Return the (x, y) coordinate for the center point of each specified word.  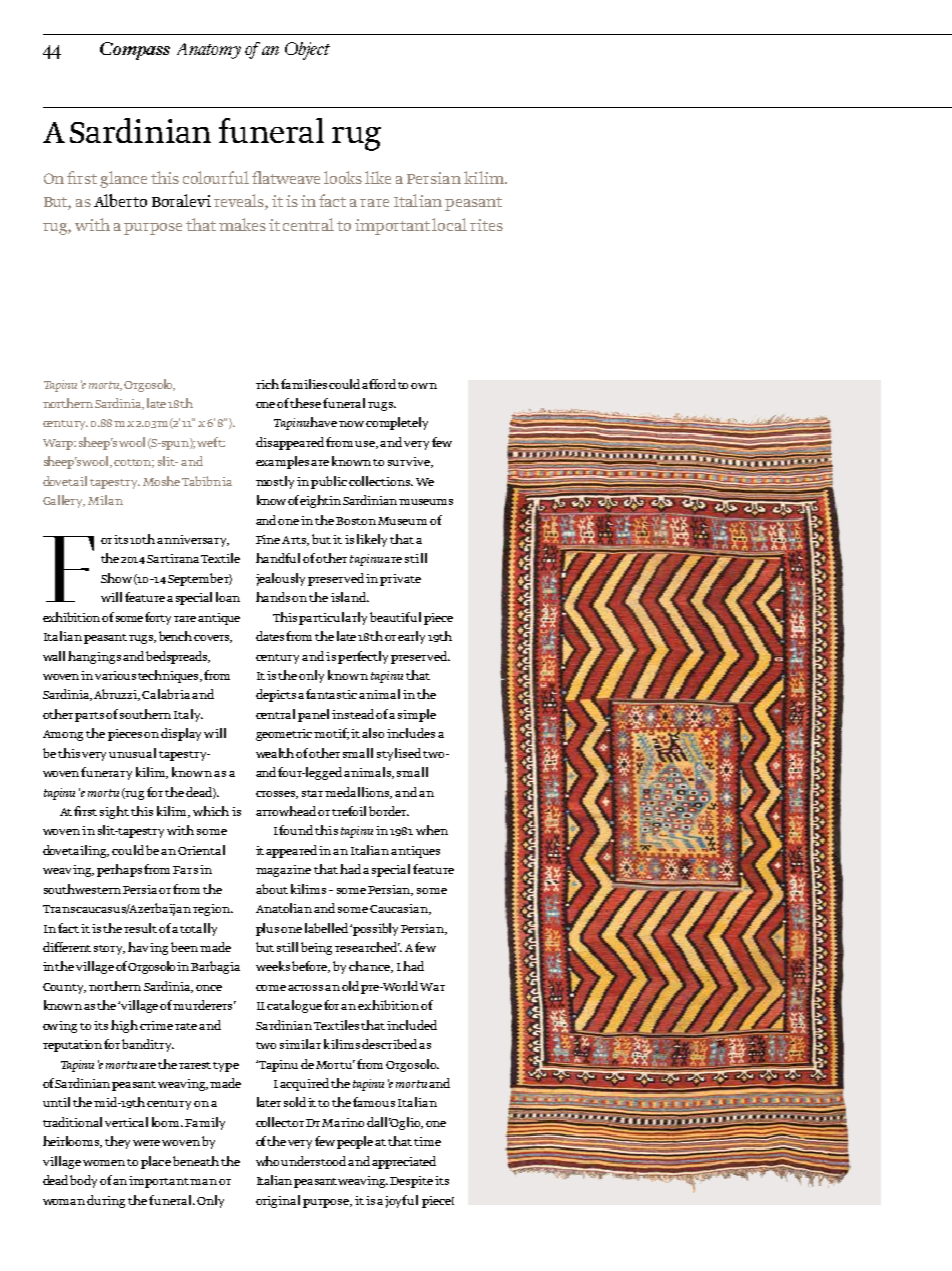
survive (410, 462)
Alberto (120, 200)
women (104, 1163)
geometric (285, 735)
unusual (132, 753)
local (449, 224)
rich (267, 384)
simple (417, 715)
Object (307, 51)
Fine (268, 539)
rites (486, 225)
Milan (105, 500)
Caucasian (400, 909)
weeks (273, 966)
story (109, 950)
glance (123, 179)
